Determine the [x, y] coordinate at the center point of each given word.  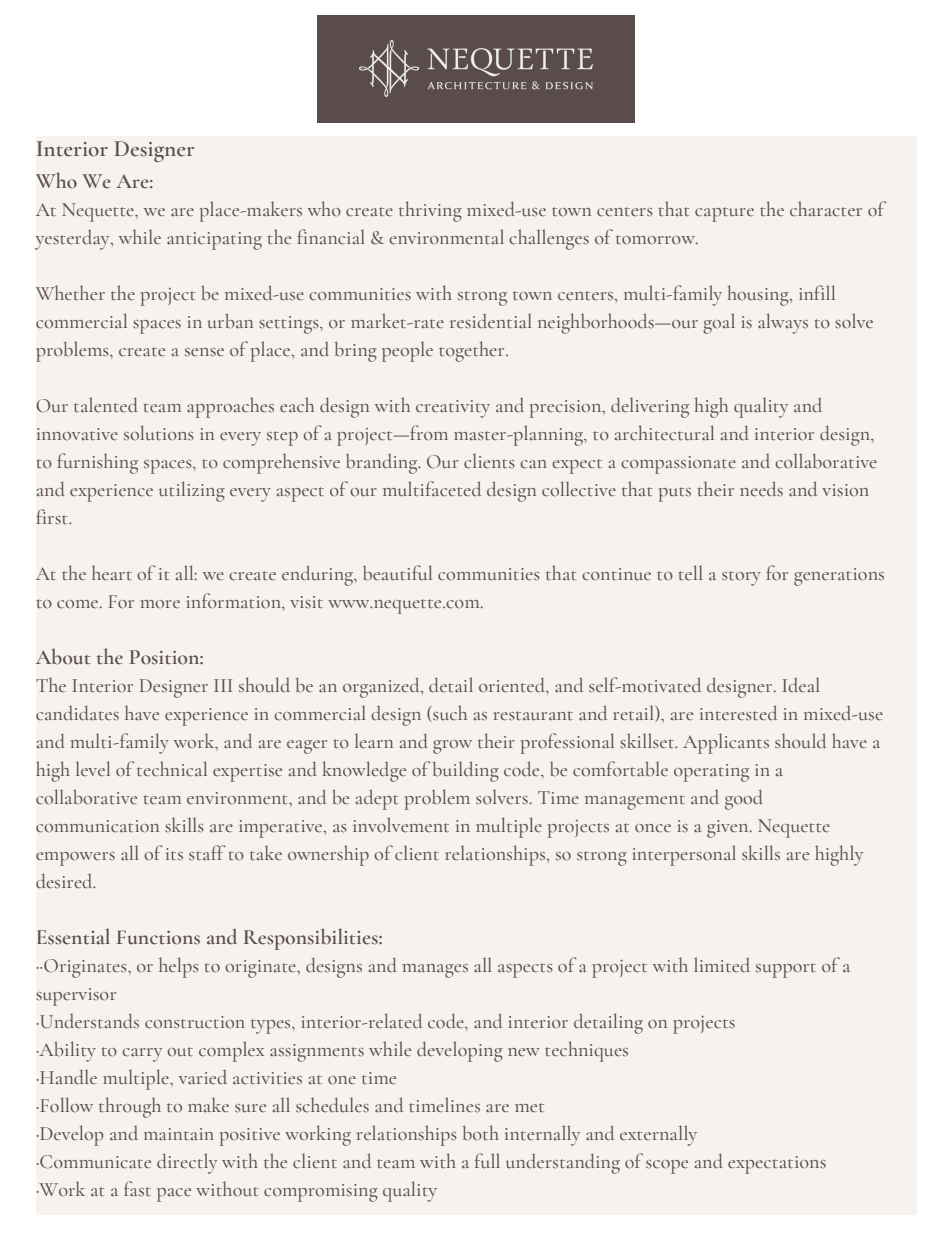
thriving [430, 211]
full [487, 1160]
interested [738, 713]
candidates [77, 713]
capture [724, 214]
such [449, 713]
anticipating [214, 241]
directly [187, 1163]
